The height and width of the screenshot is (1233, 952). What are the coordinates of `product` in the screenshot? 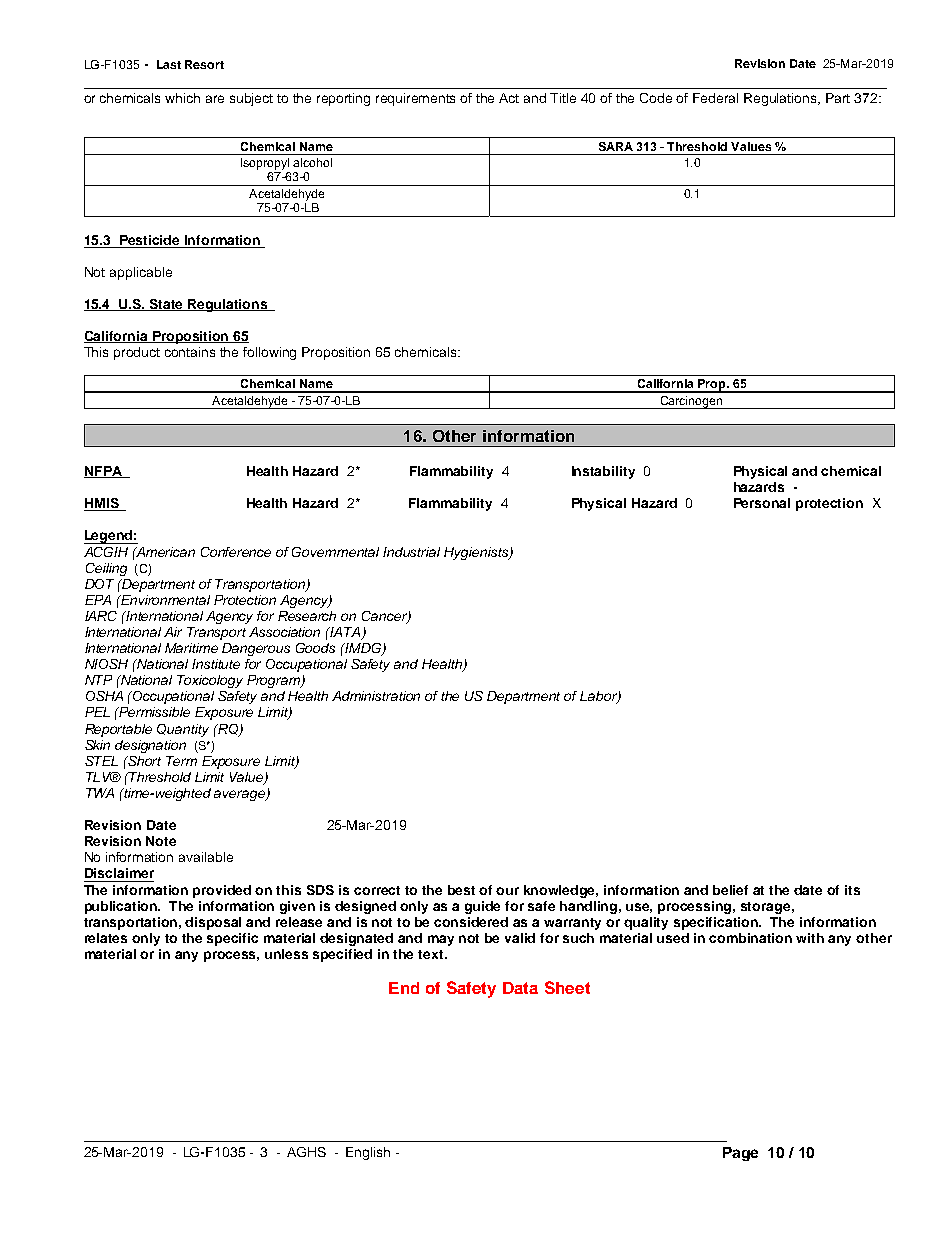 It's located at (137, 353).
